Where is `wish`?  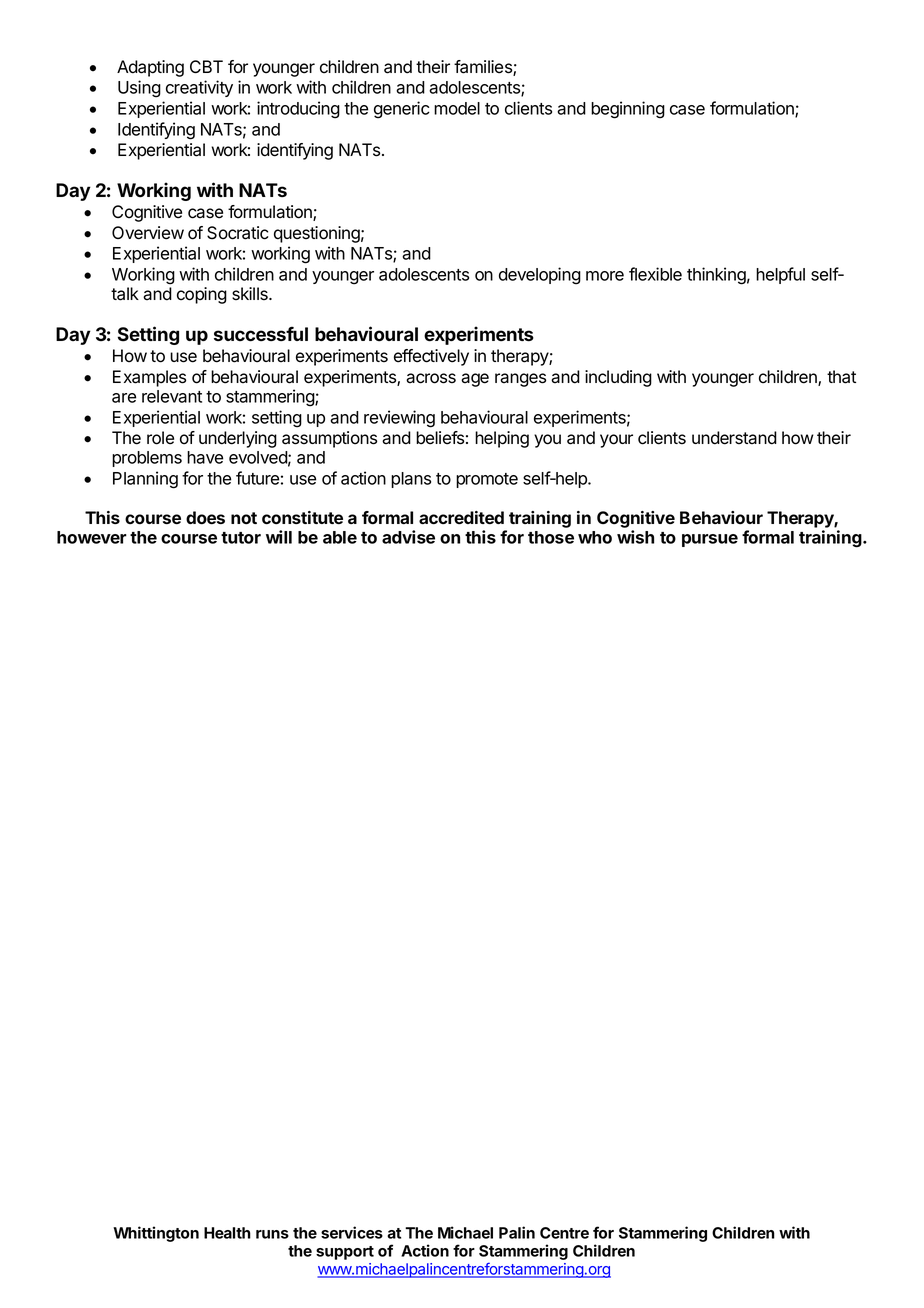 wish is located at coordinates (635, 537).
